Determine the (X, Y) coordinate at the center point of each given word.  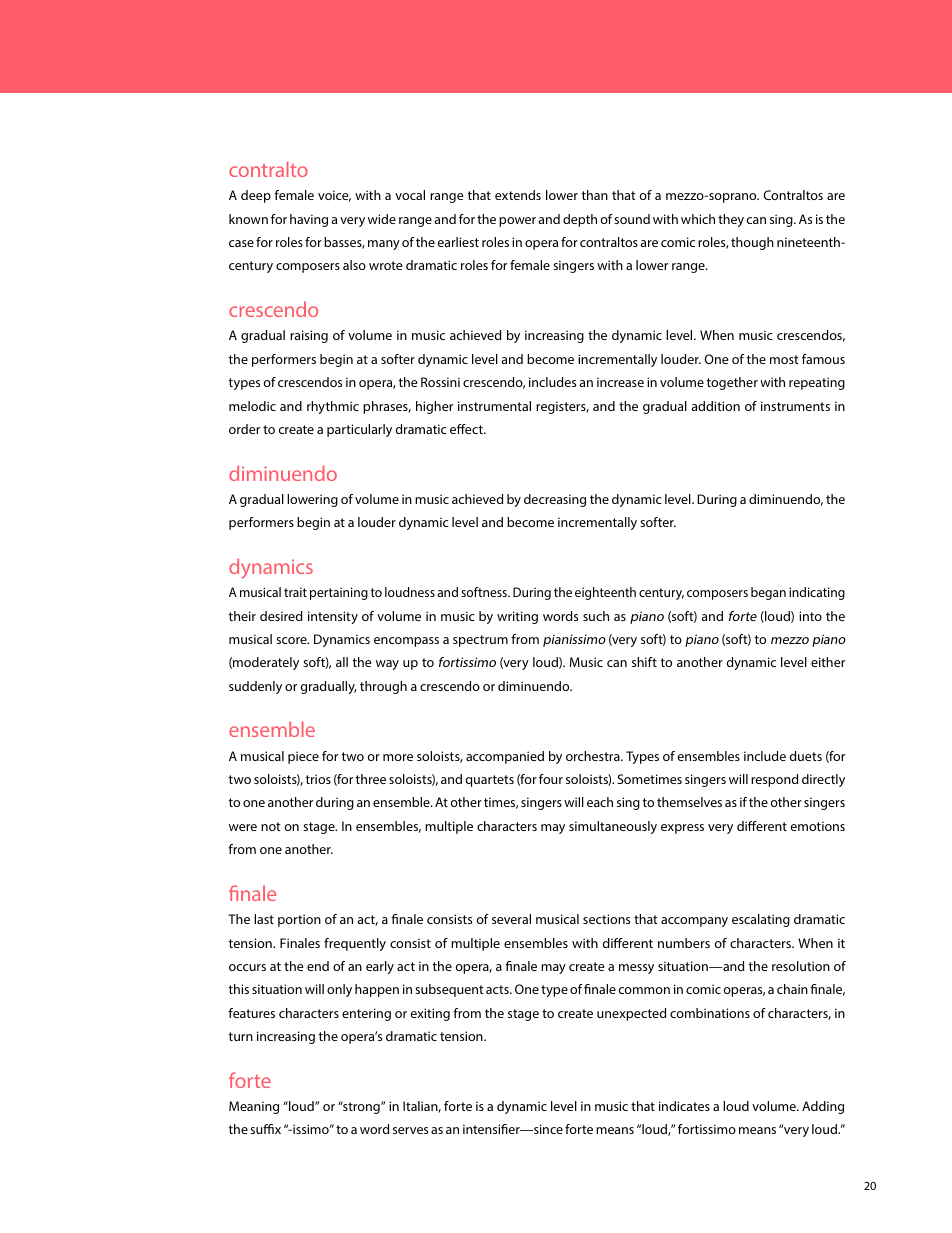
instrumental (494, 406)
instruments (795, 406)
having (309, 220)
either (828, 662)
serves (410, 1130)
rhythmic (333, 407)
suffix (265, 1129)
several (511, 919)
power (517, 222)
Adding (823, 1107)
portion (299, 920)
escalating (761, 920)
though (752, 243)
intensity (333, 617)
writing (517, 617)
